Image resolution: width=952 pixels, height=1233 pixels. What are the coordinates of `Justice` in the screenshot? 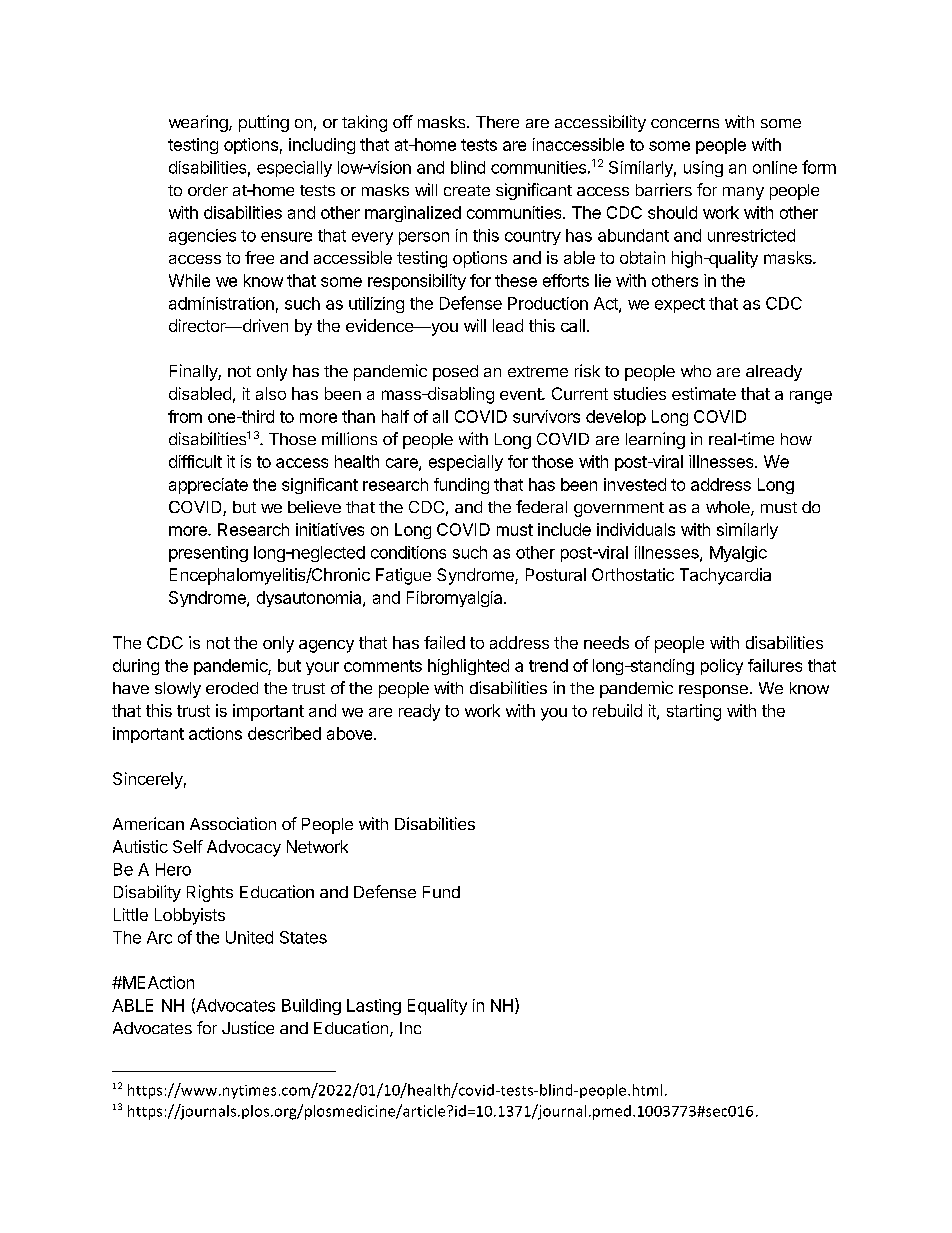 It's located at (248, 1027).
